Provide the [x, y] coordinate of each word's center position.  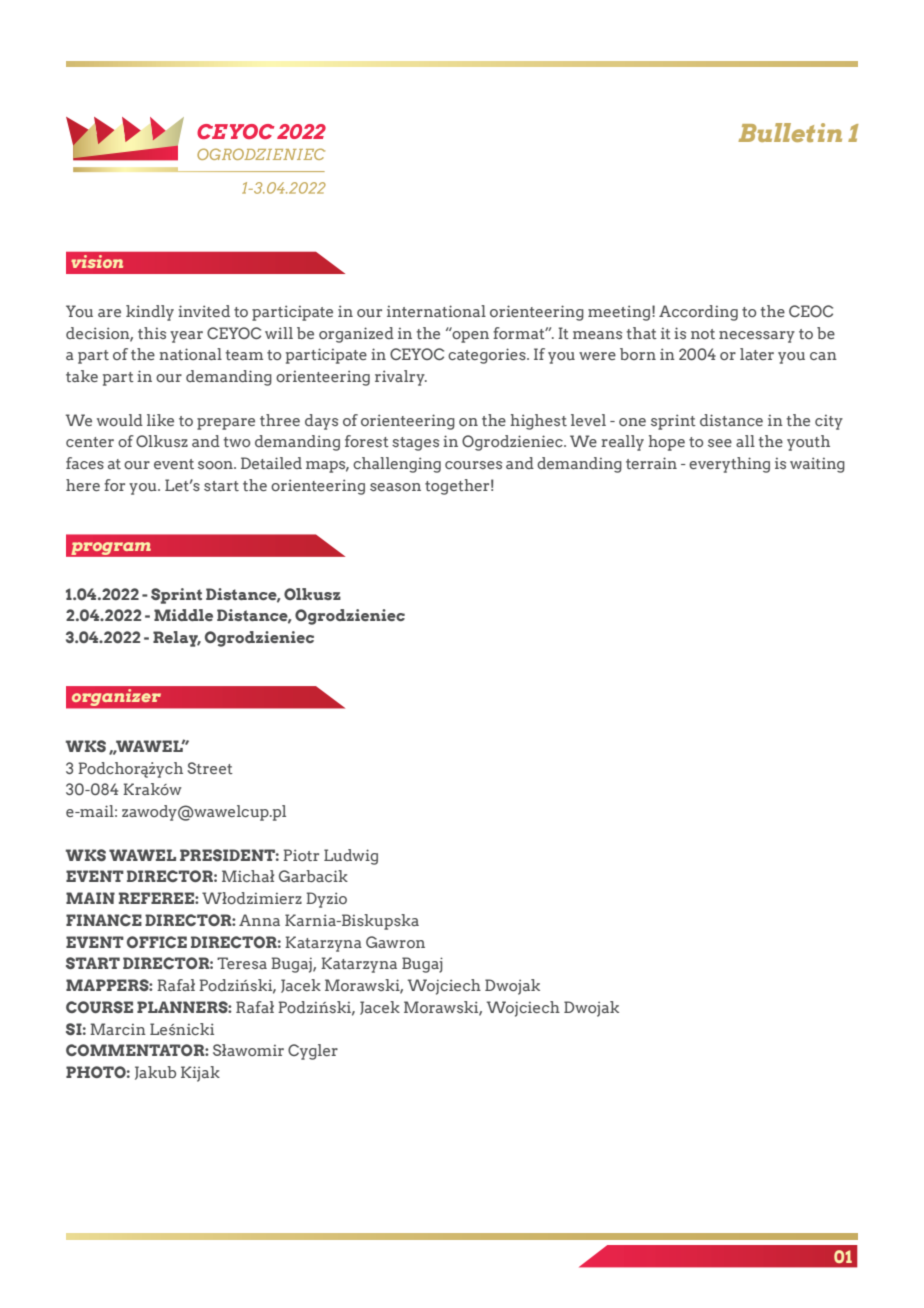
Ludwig [351, 857]
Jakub [155, 1073]
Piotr [301, 855]
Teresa [242, 963]
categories [488, 356]
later [757, 354]
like [160, 420]
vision [97, 261]
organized [356, 335]
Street [210, 768]
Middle [183, 615]
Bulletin [790, 132]
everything [729, 465]
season [395, 487]
